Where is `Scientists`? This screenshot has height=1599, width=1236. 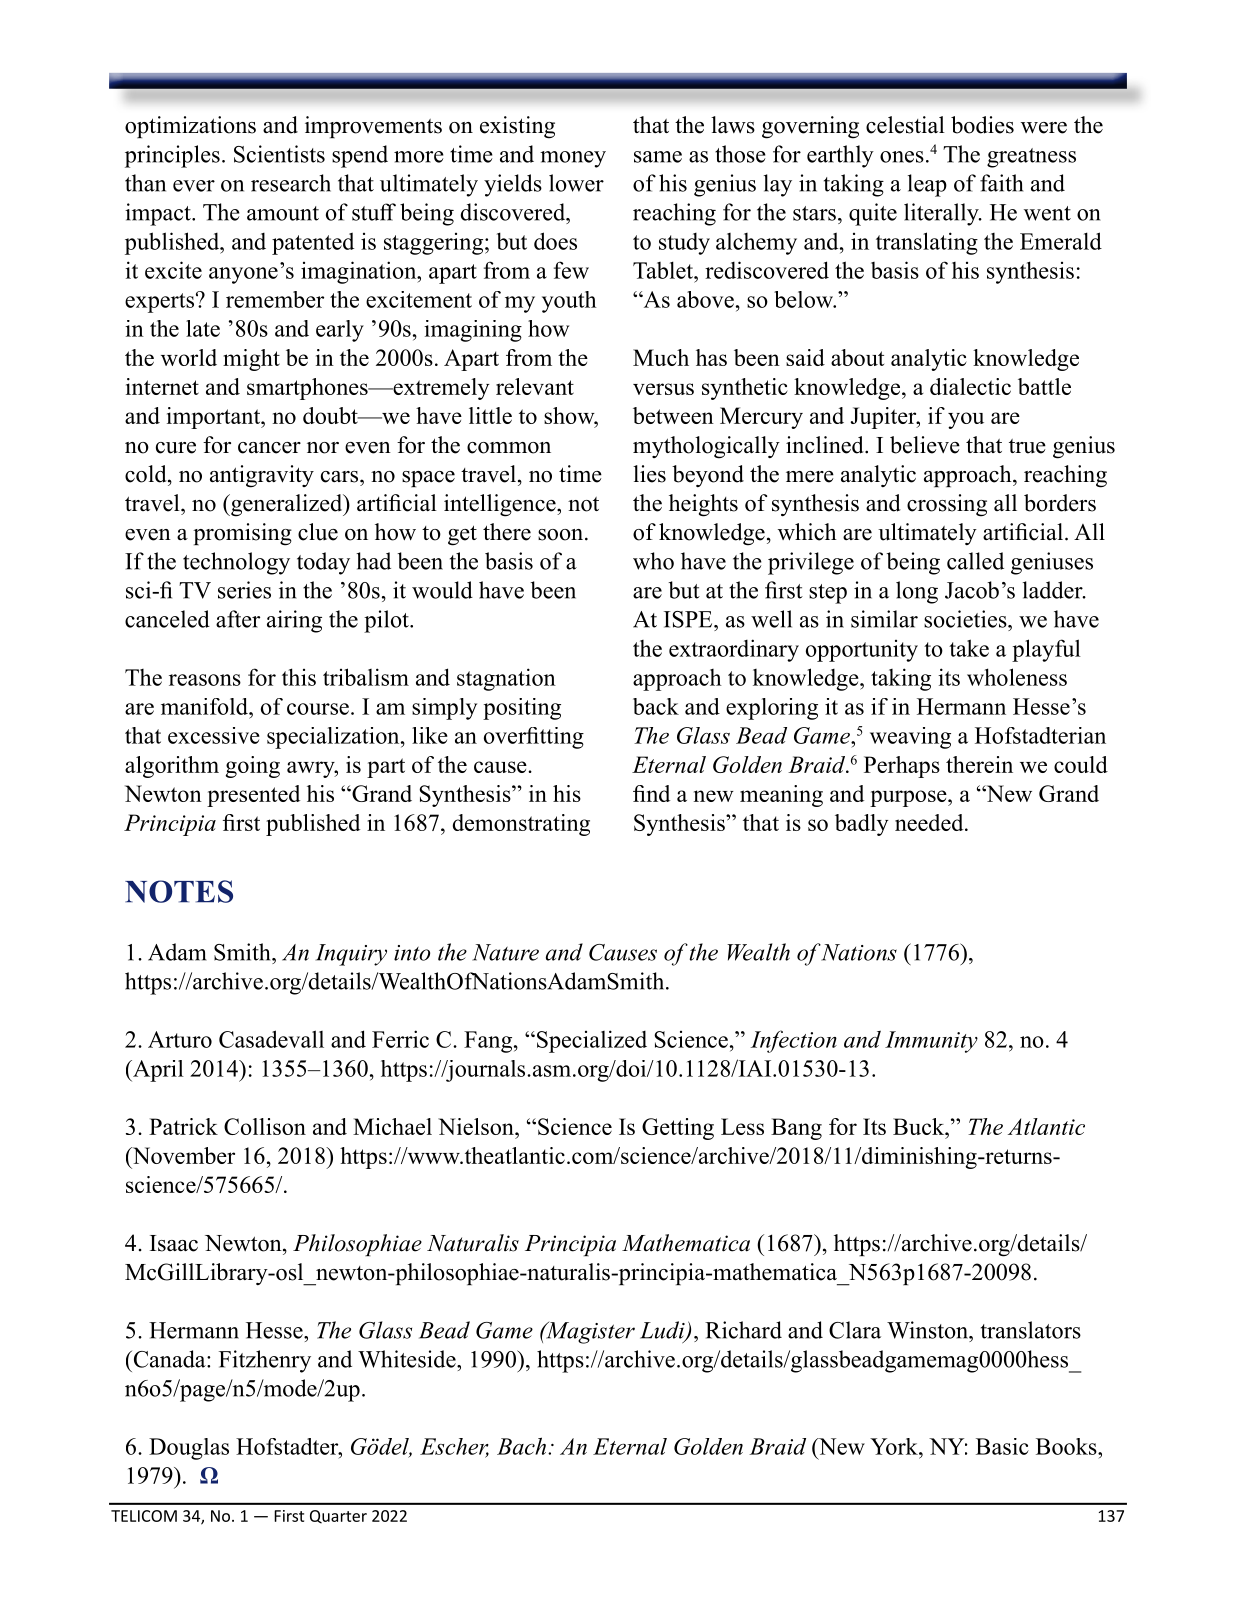 Scientists is located at coordinates (279, 154).
